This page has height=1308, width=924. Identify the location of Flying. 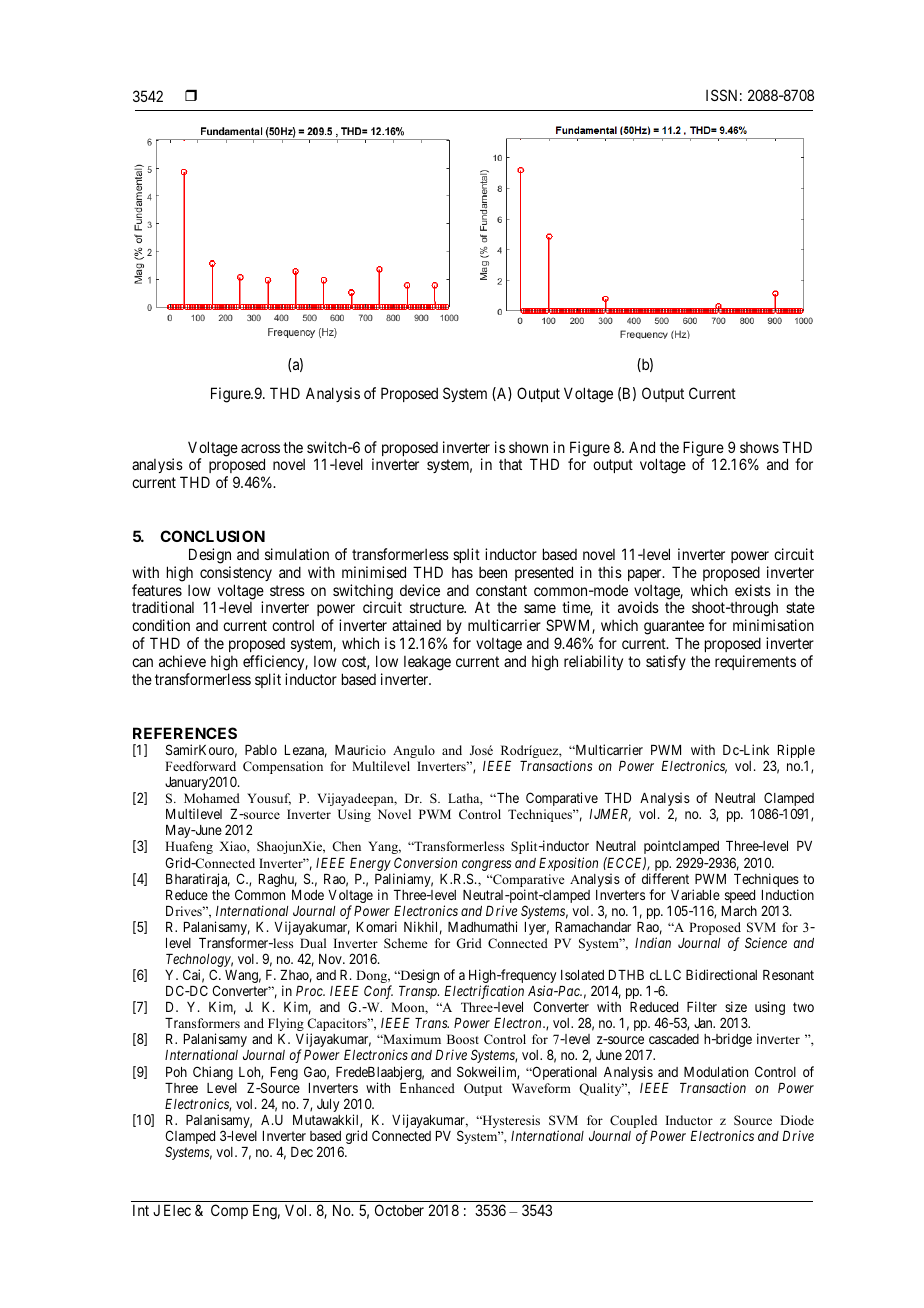
(286, 1024).
